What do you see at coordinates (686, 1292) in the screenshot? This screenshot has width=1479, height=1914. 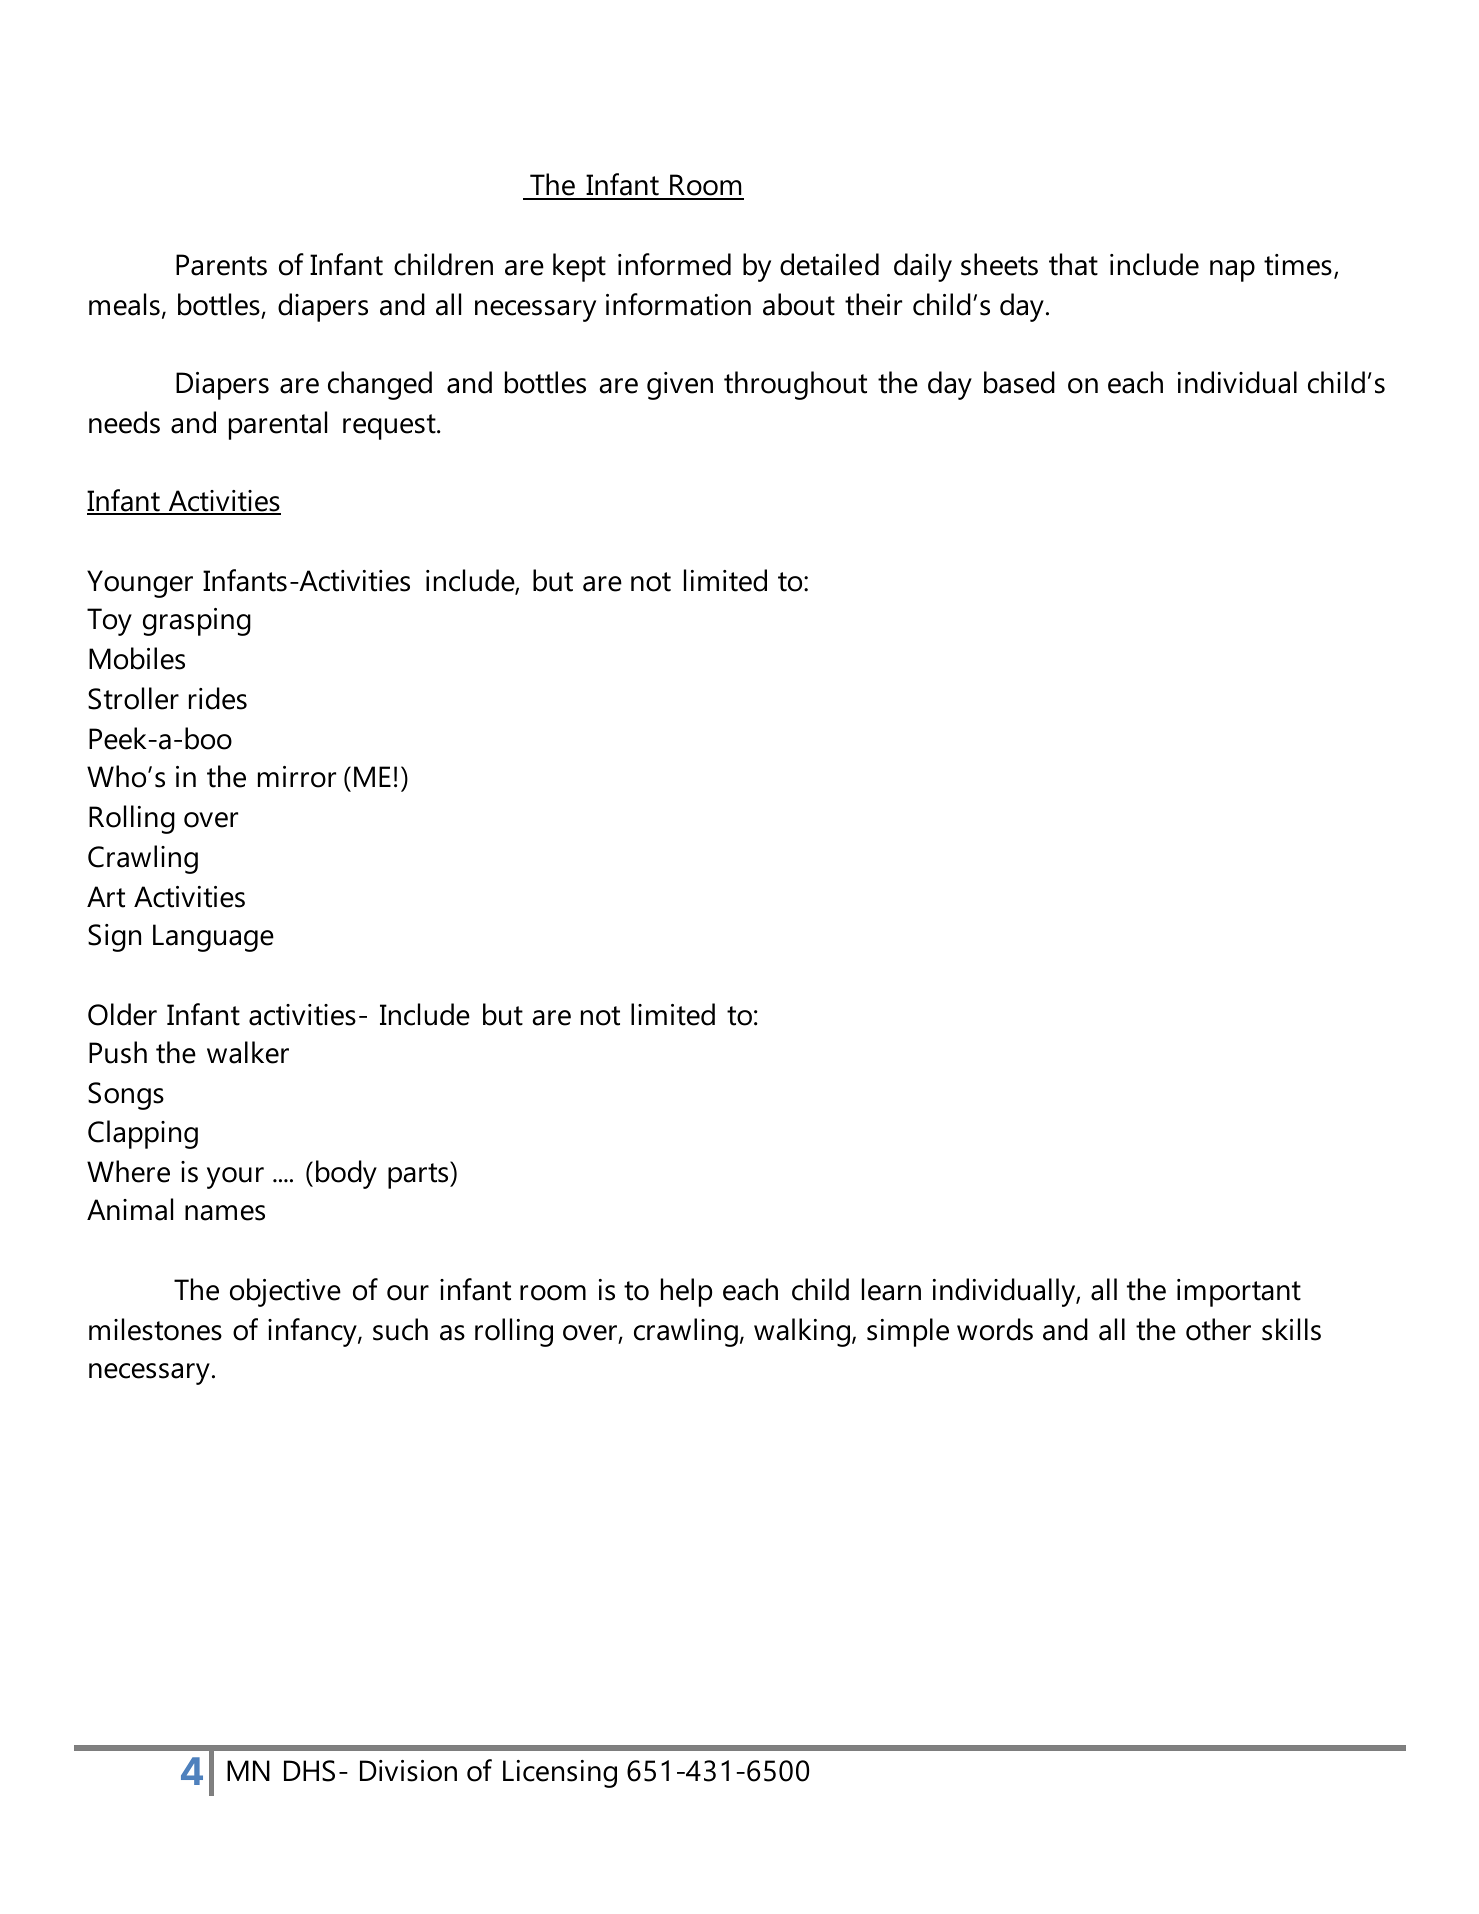 I see `help` at bounding box center [686, 1292].
